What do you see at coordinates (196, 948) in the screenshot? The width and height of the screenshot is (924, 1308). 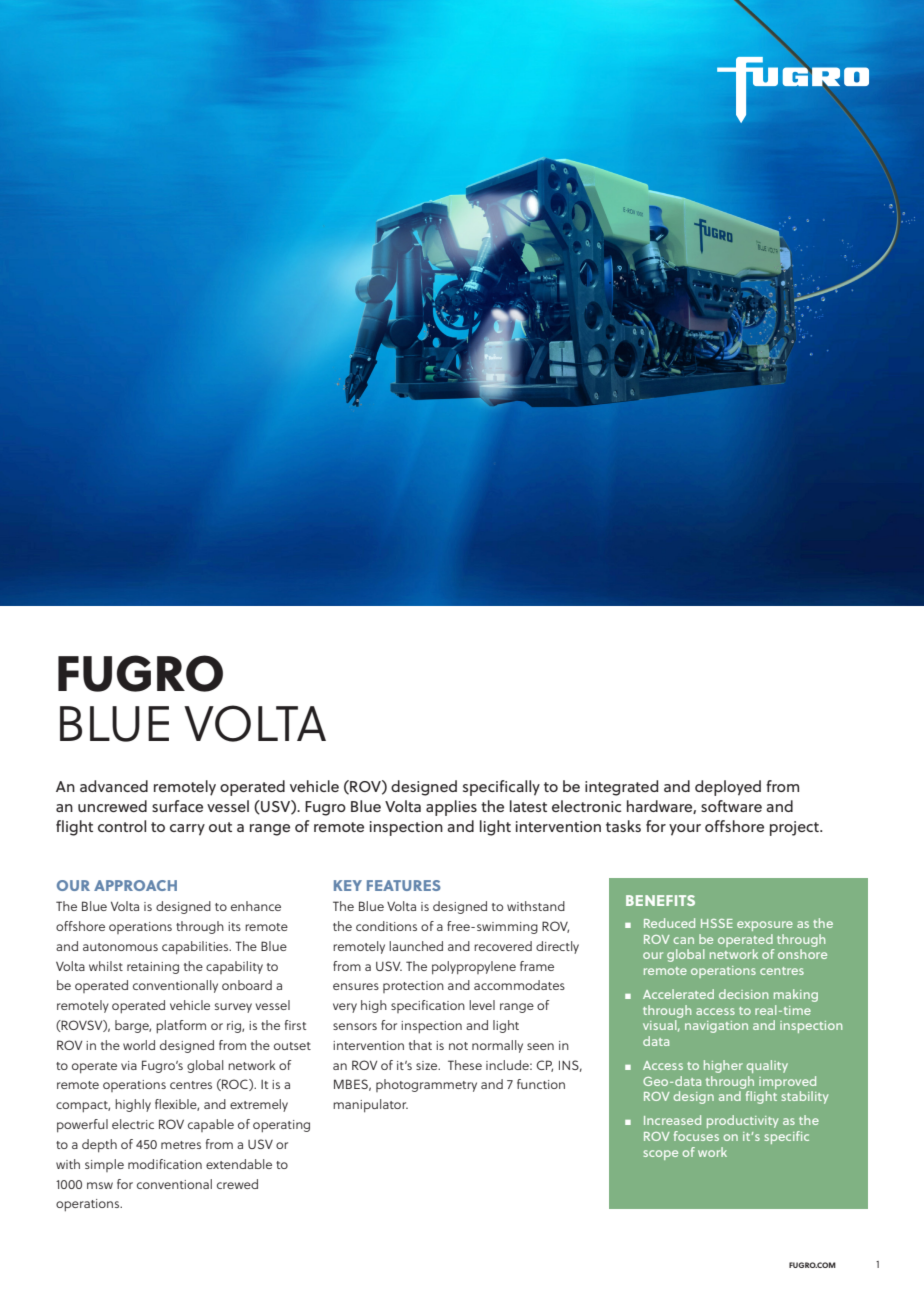 I see `capabilities` at bounding box center [196, 948].
